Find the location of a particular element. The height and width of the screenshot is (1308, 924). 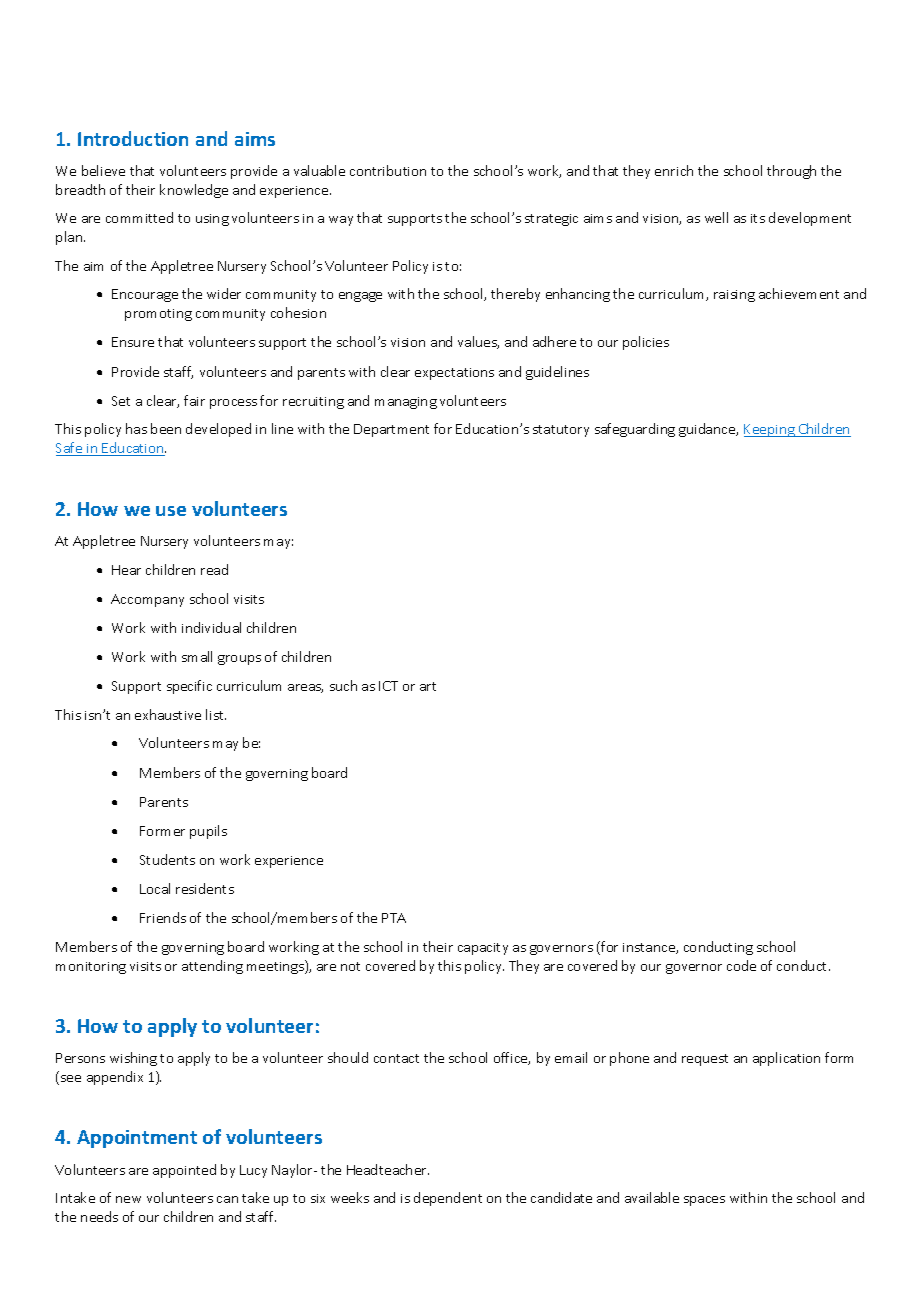

contribution is located at coordinates (388, 170).
